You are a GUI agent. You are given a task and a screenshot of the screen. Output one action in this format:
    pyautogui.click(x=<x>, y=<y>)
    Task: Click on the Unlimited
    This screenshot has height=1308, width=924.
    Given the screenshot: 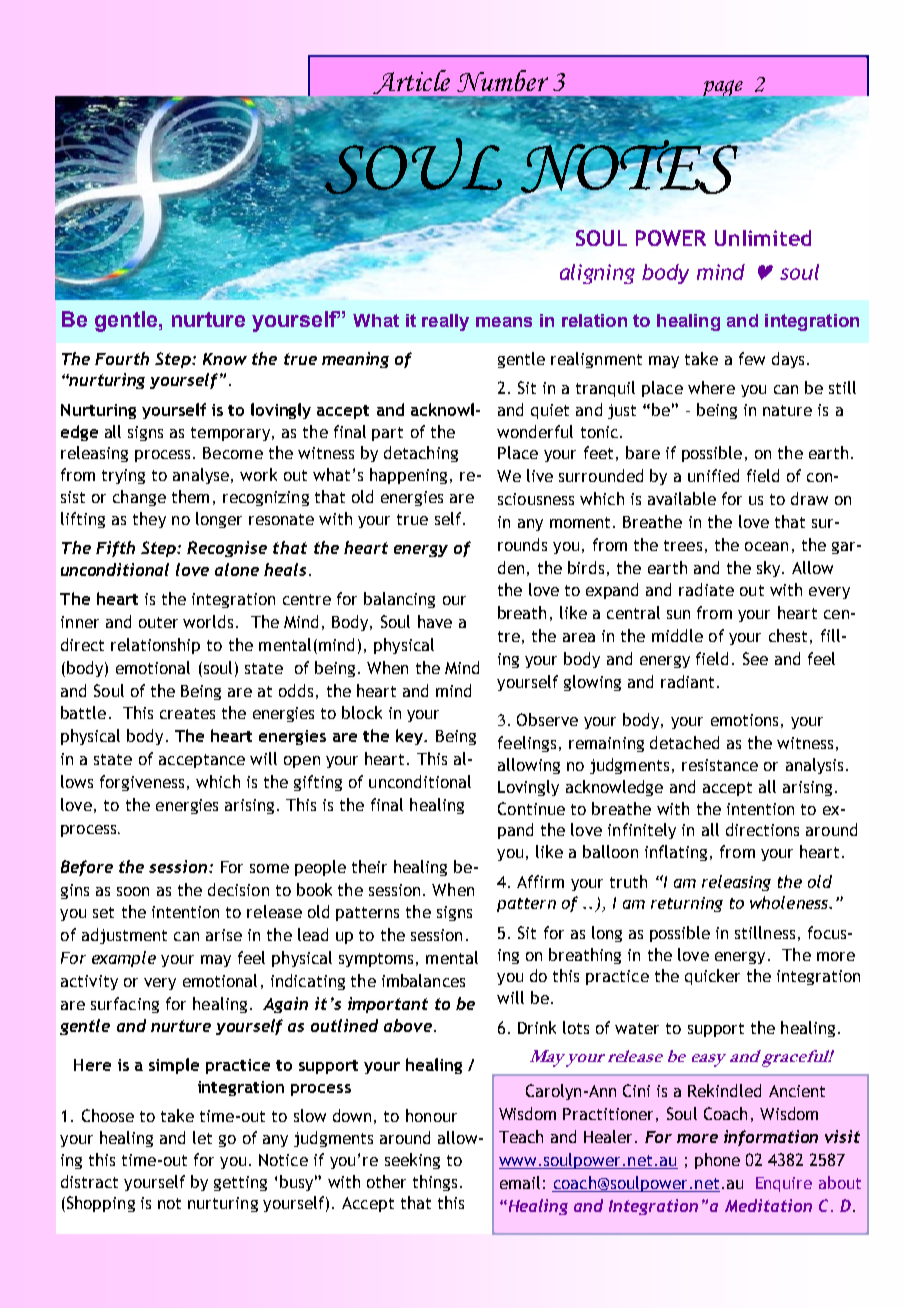 What is the action you would take?
    pyautogui.click(x=763, y=238)
